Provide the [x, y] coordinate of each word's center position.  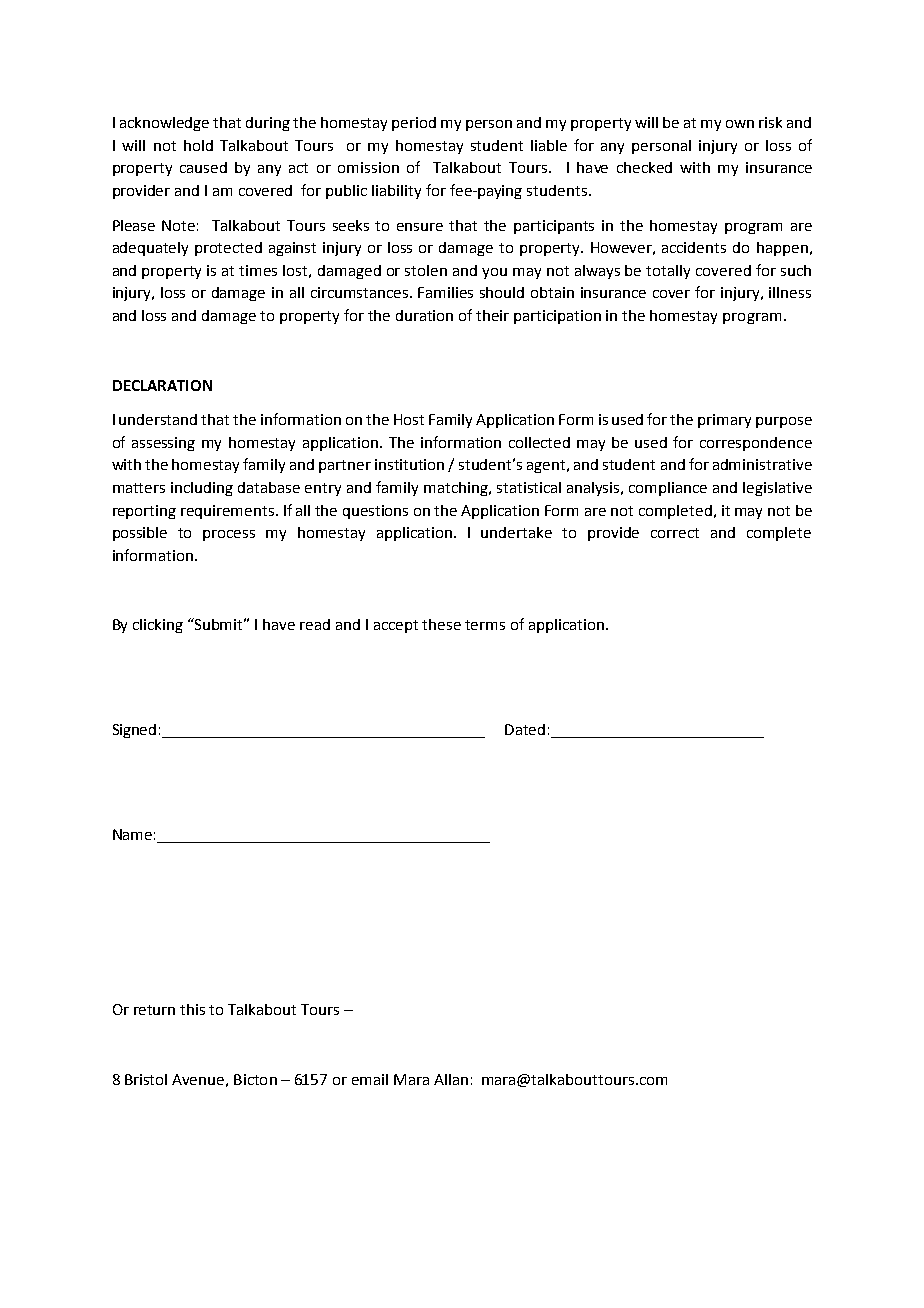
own [740, 124]
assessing [163, 444]
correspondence [756, 444]
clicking [158, 626]
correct [675, 533]
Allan [451, 1079]
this [192, 1009]
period [414, 124]
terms [485, 625]
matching [457, 489]
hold [198, 145]
